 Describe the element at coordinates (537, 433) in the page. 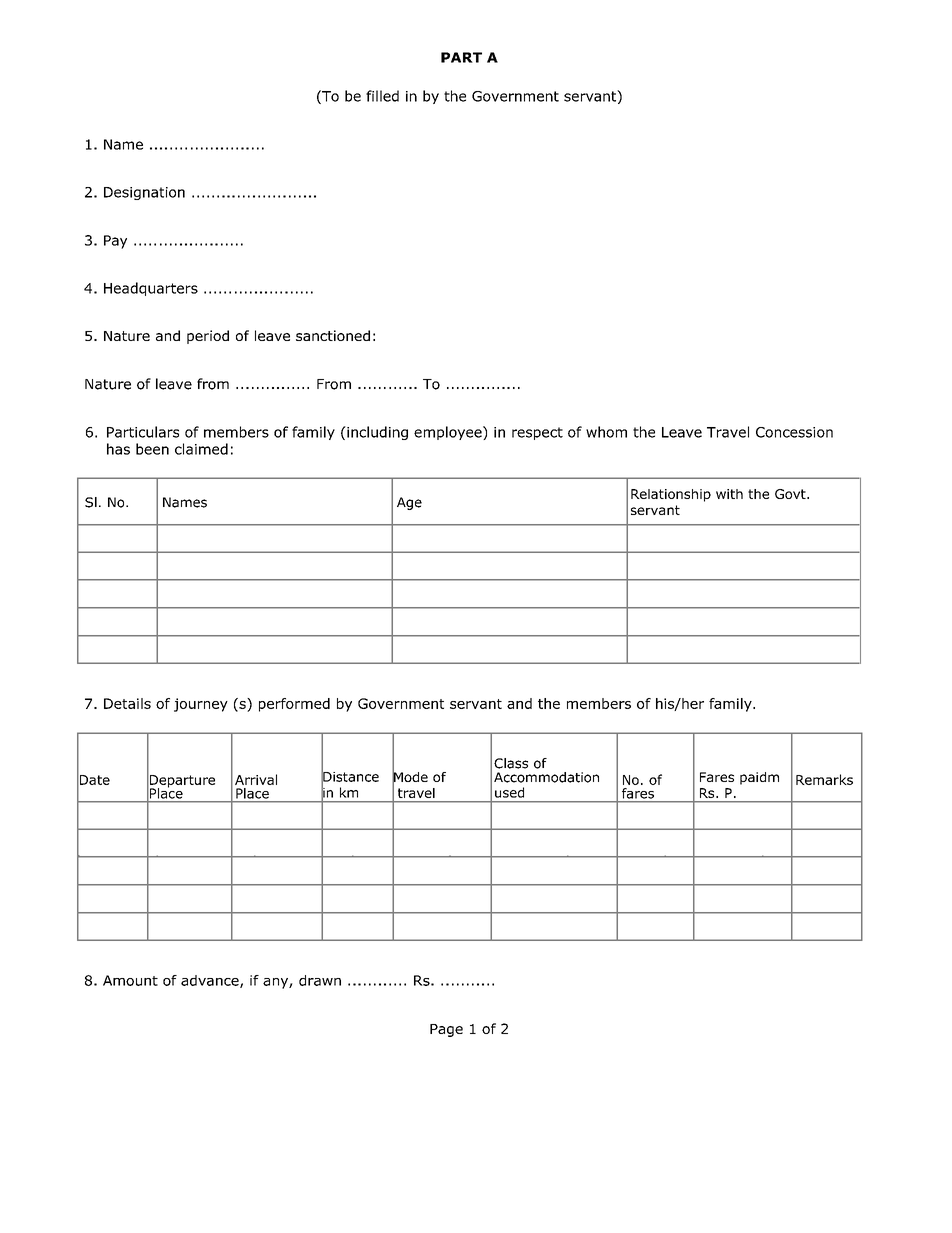

I see `respect` at that location.
